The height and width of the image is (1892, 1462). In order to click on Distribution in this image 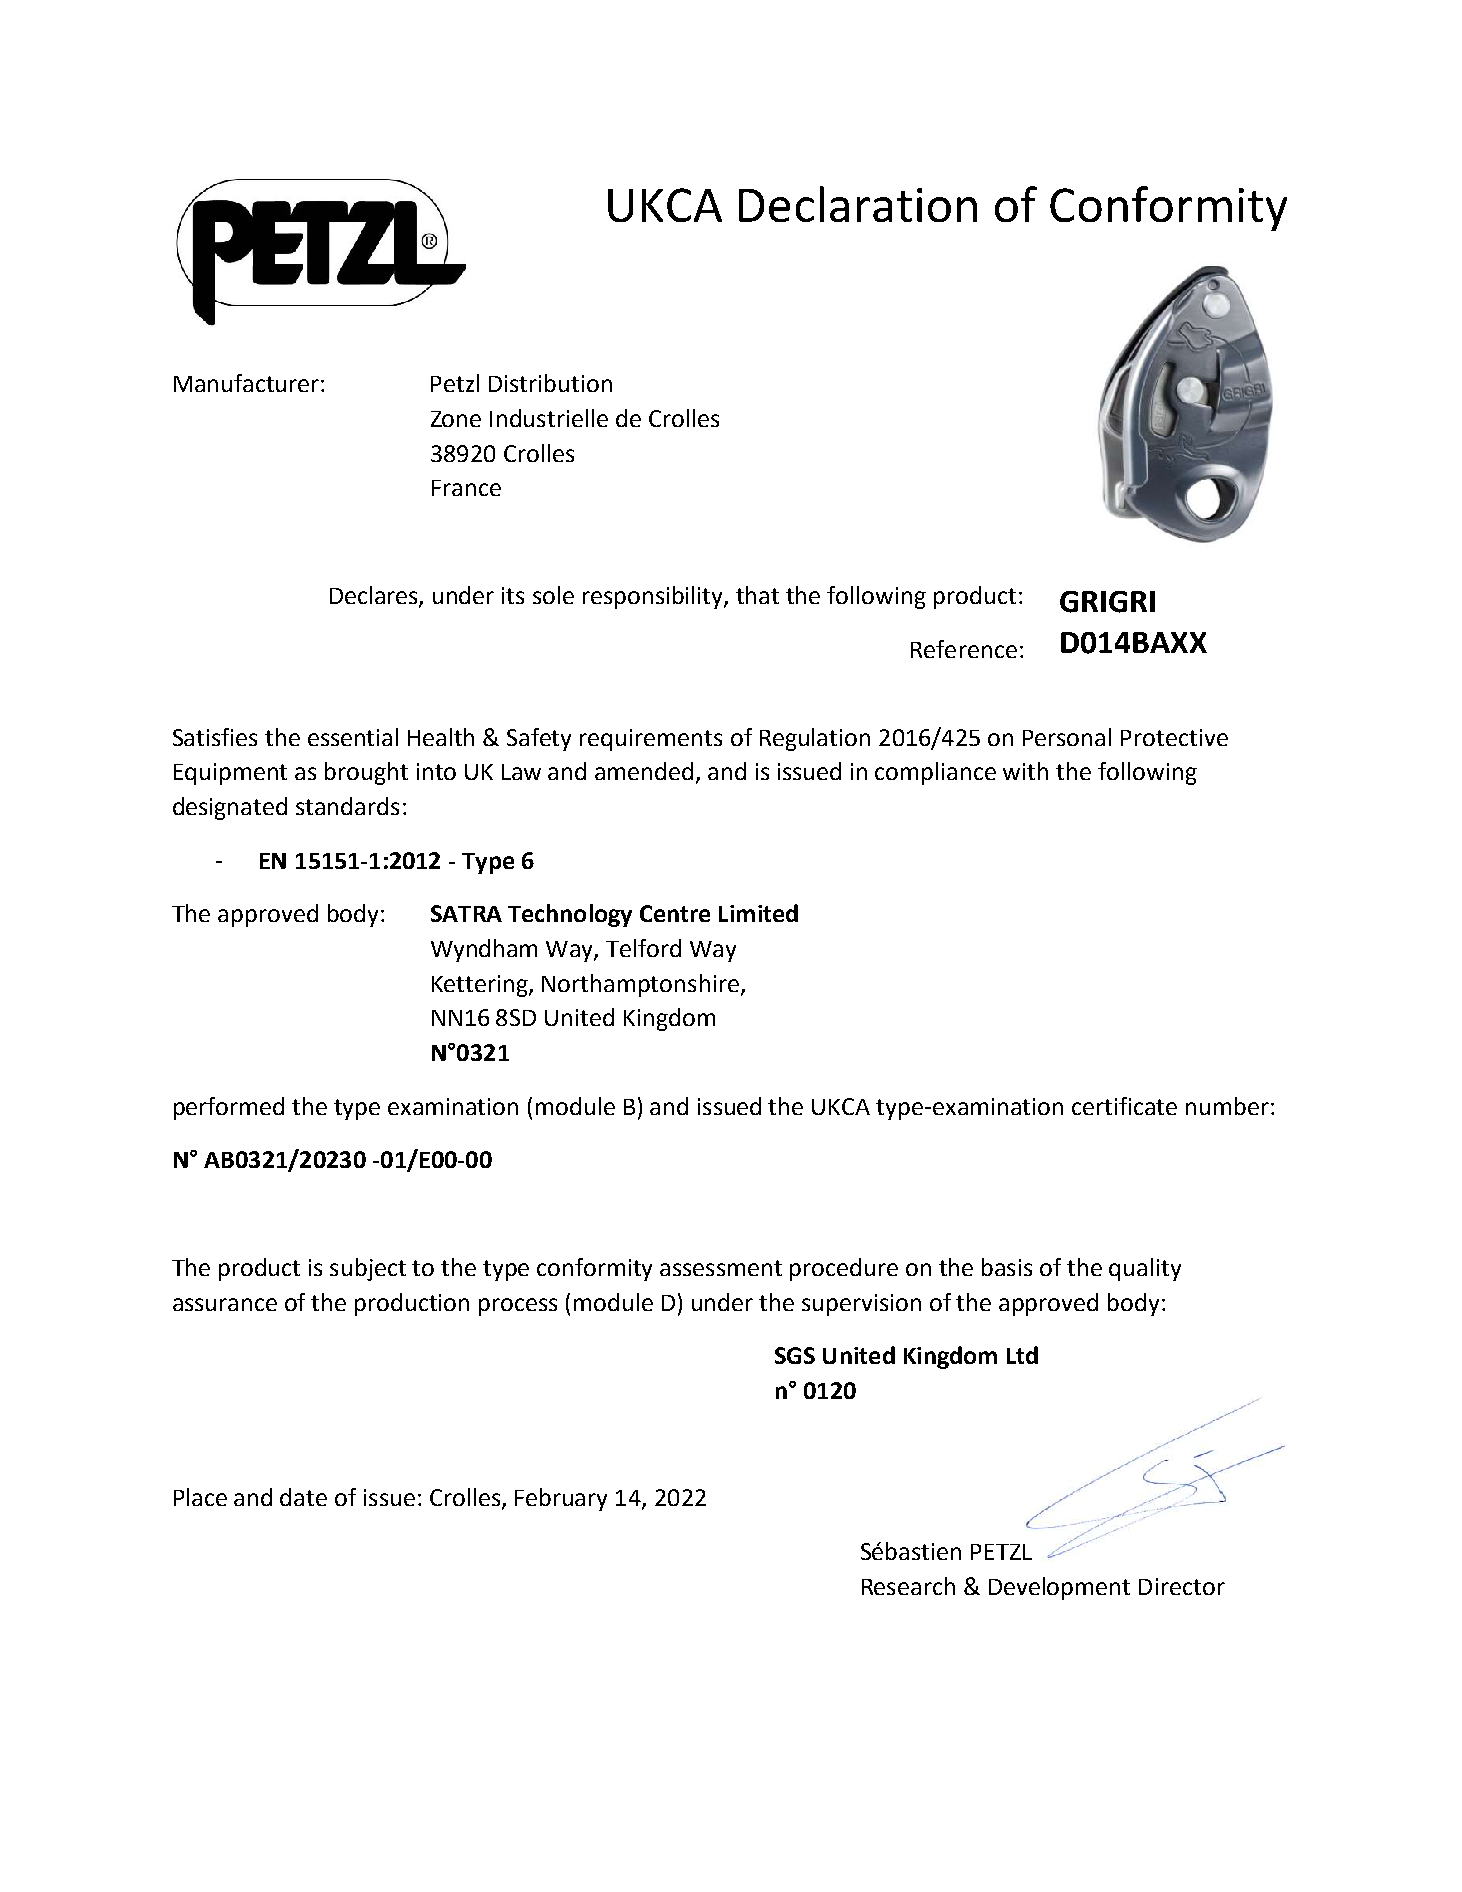, I will do `click(550, 383)`.
